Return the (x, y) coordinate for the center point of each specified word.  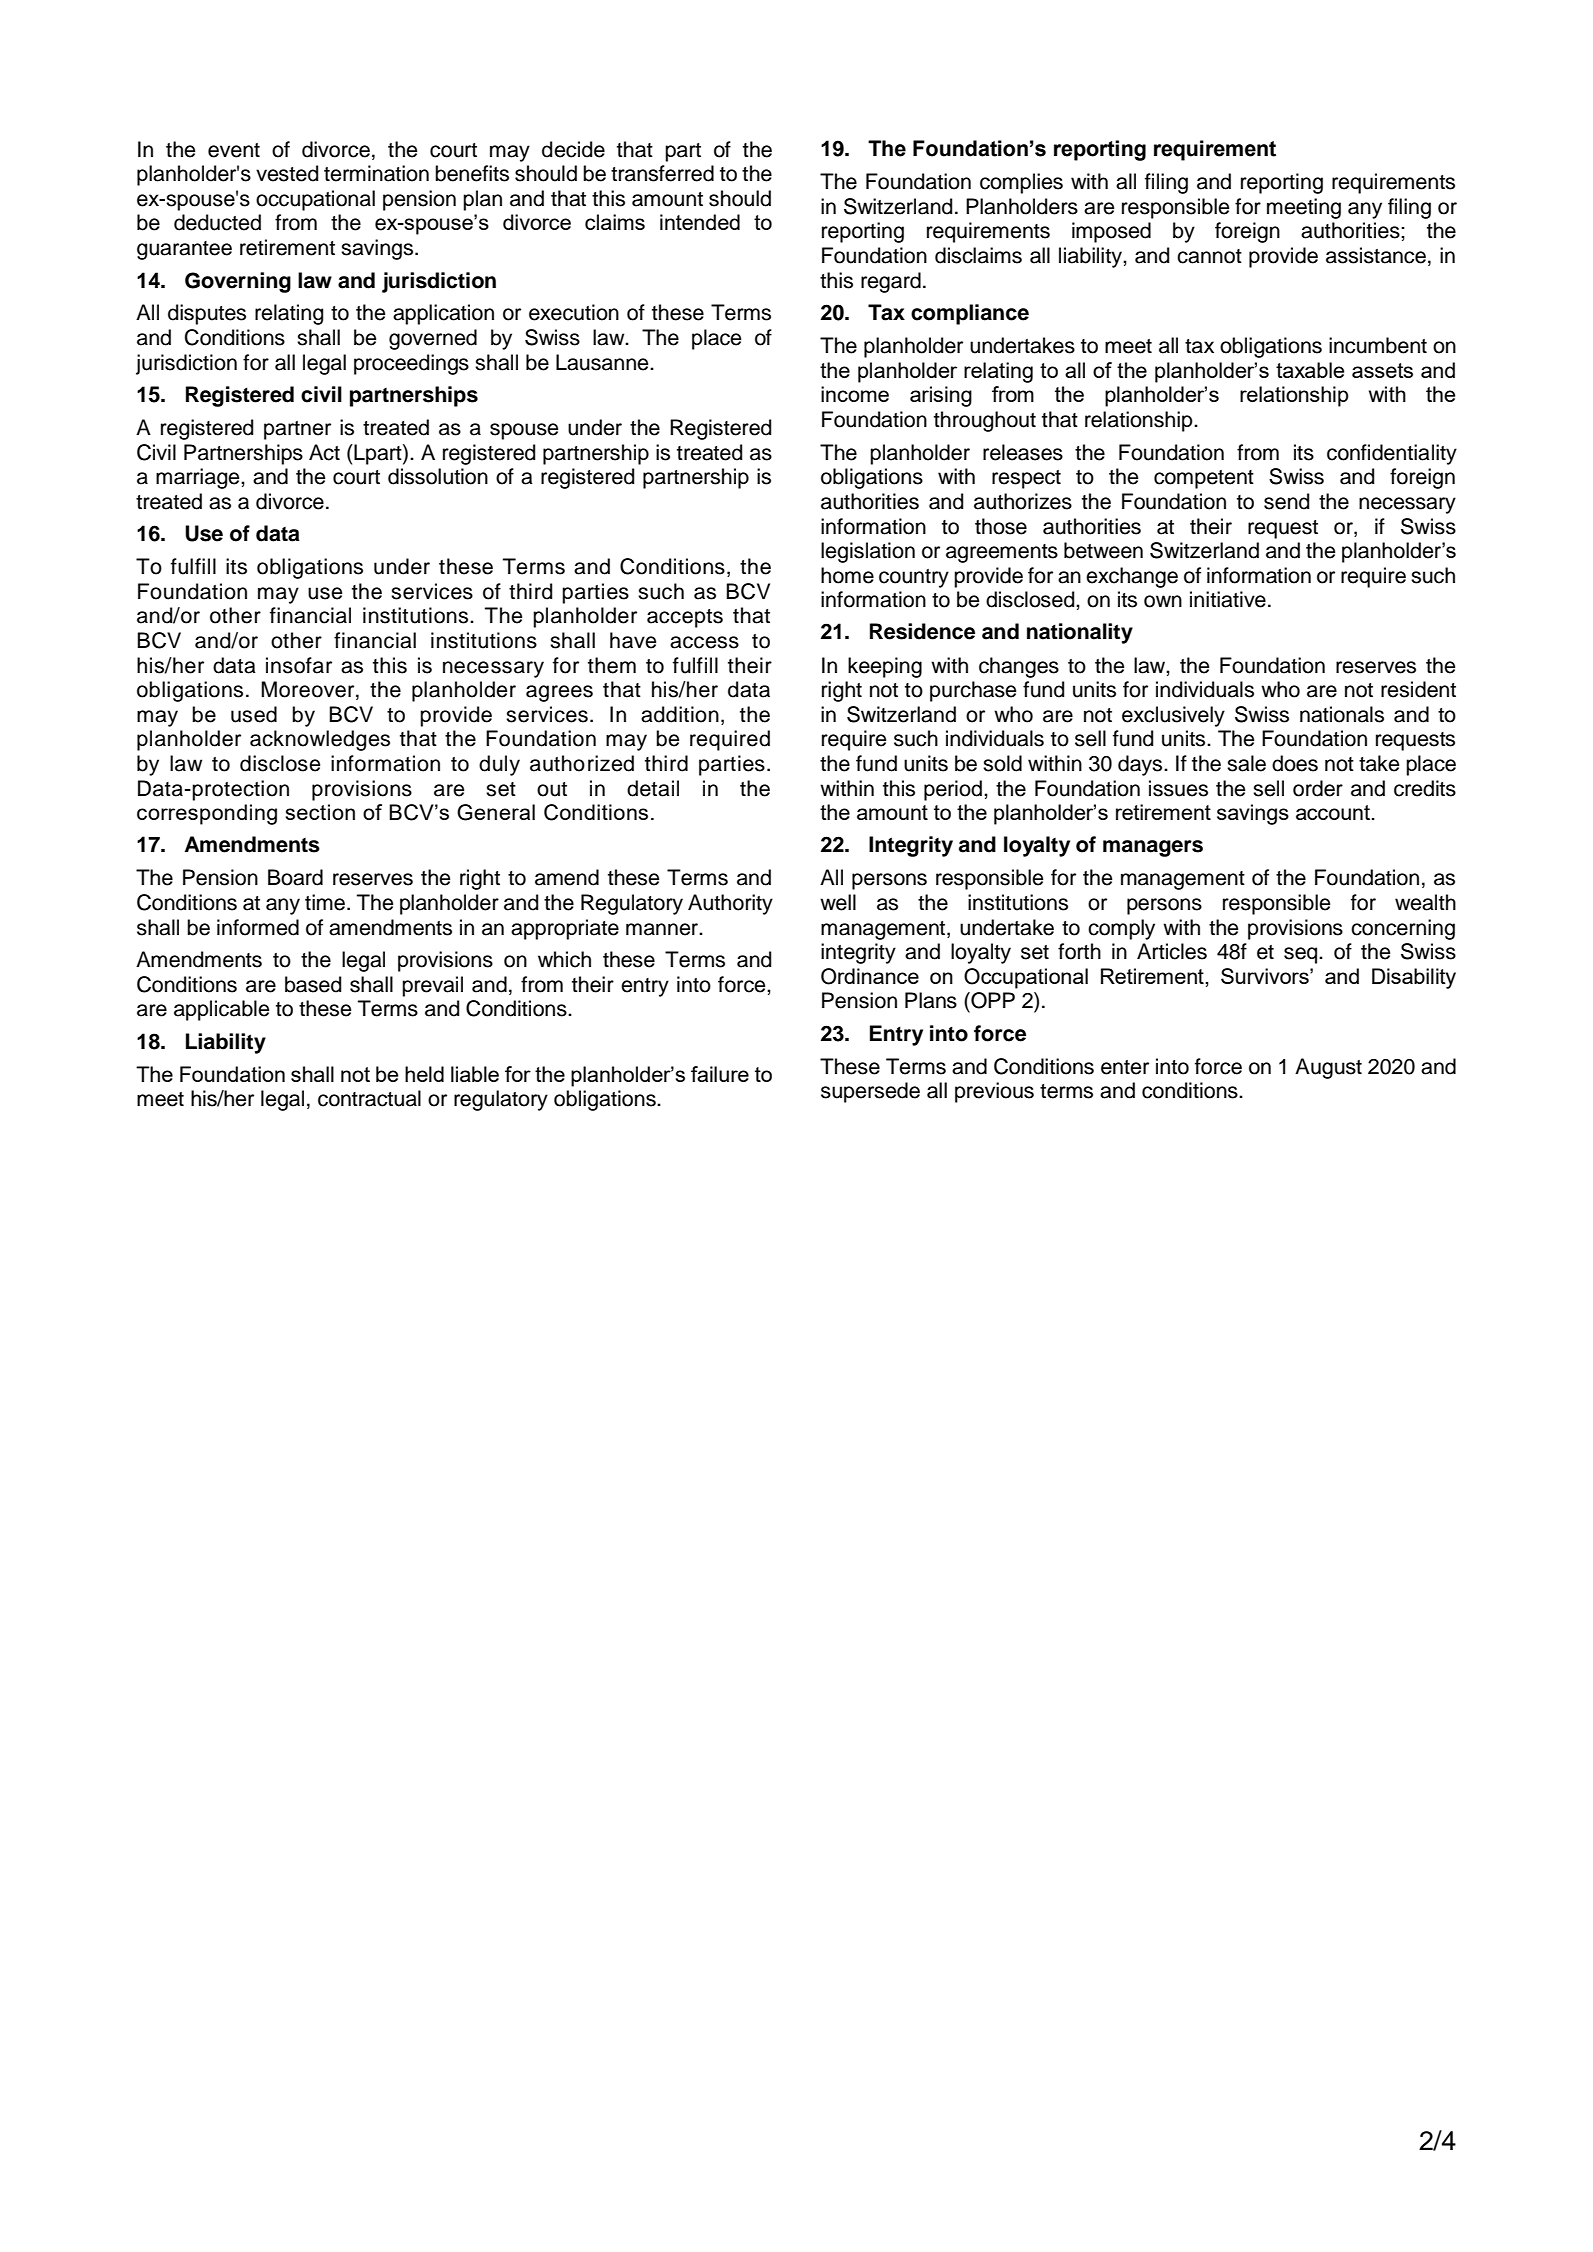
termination (376, 173)
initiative (1228, 599)
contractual (369, 1098)
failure (720, 1074)
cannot (1209, 256)
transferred (662, 173)
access (704, 642)
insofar (299, 665)
